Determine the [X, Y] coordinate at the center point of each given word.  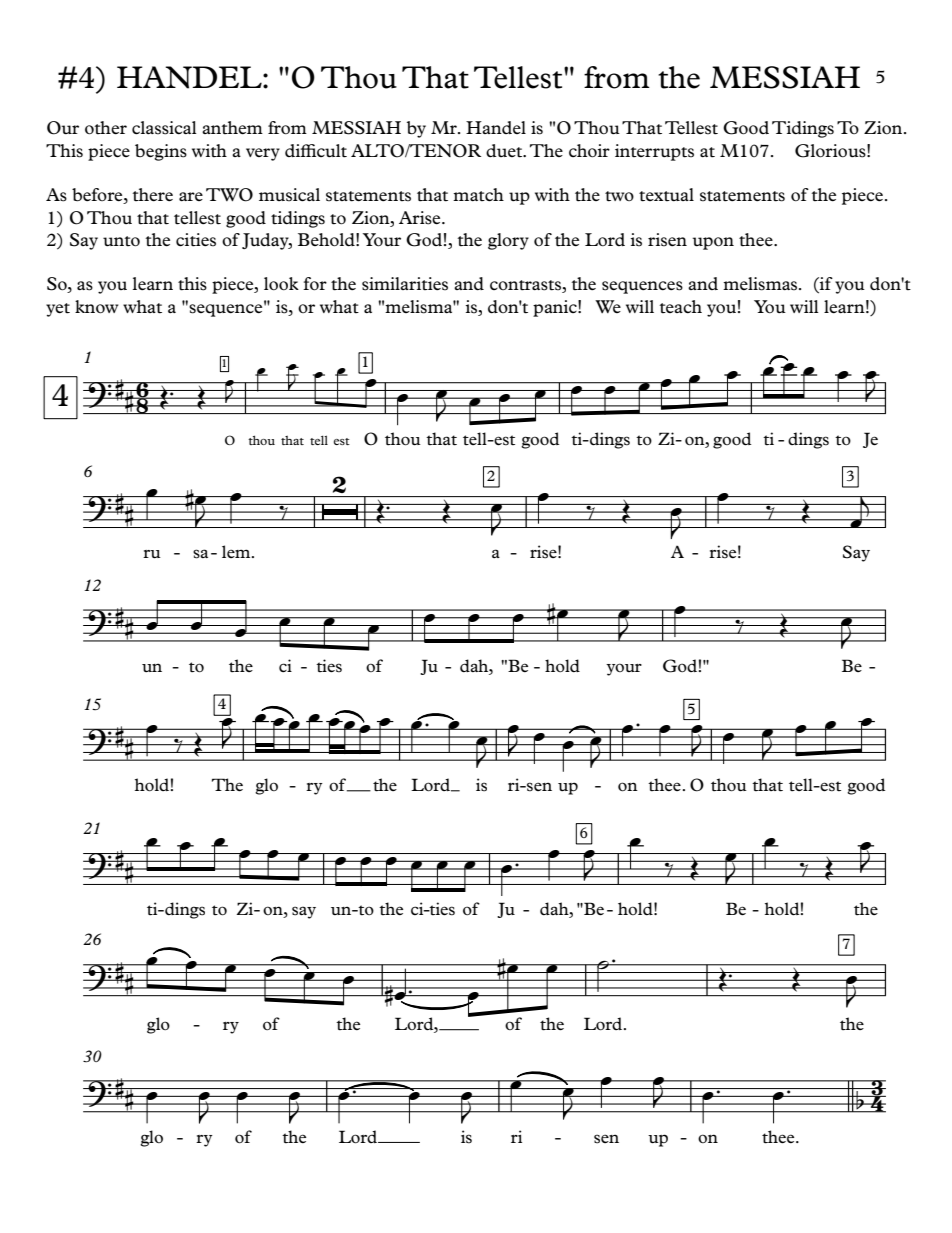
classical [164, 128]
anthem [232, 127]
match [478, 194]
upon [713, 243]
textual [666, 195]
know [97, 307]
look [281, 283]
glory [508, 241]
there [152, 194]
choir [589, 151]
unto [121, 241]
